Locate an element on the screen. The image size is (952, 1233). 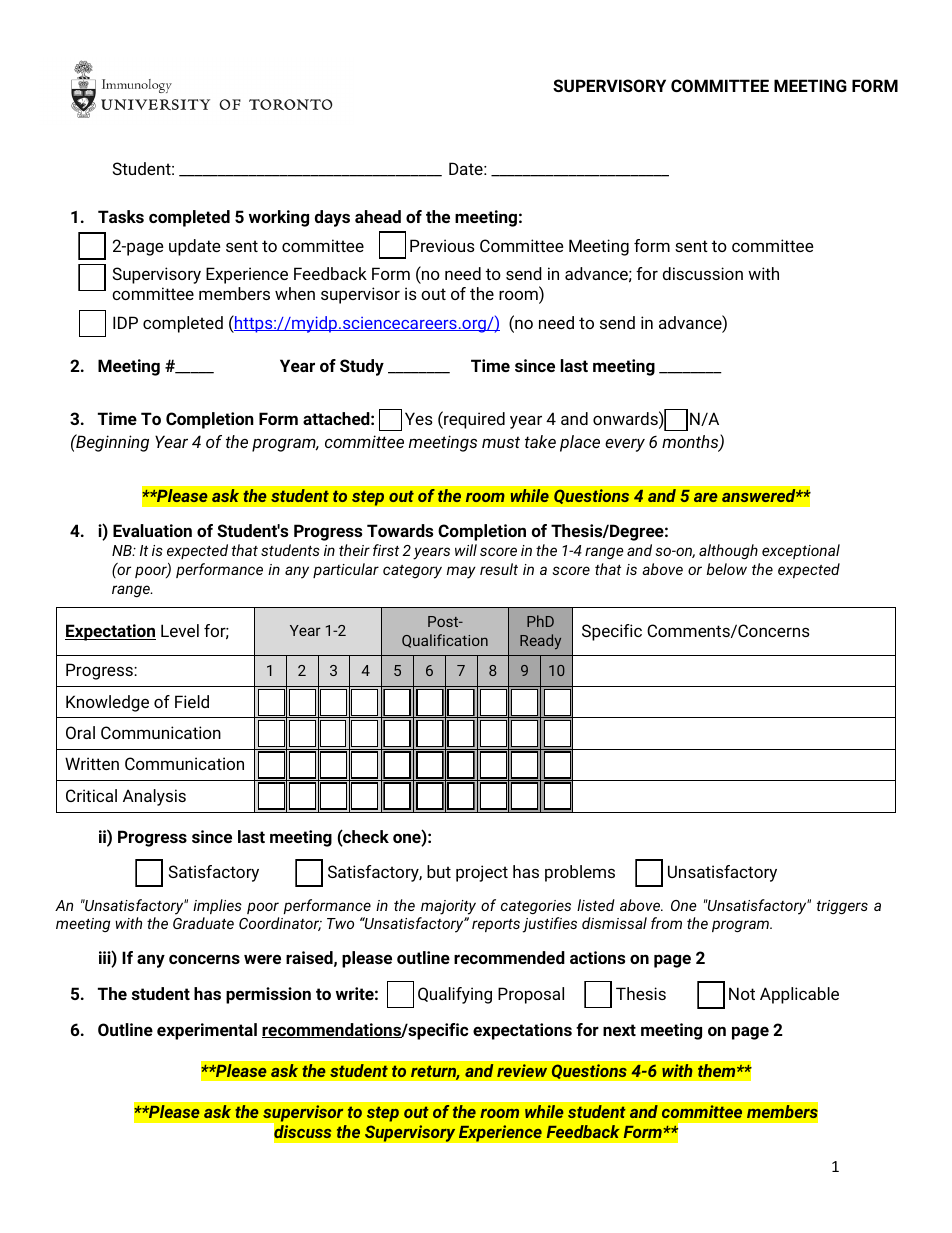
Tasks is located at coordinates (121, 216).
